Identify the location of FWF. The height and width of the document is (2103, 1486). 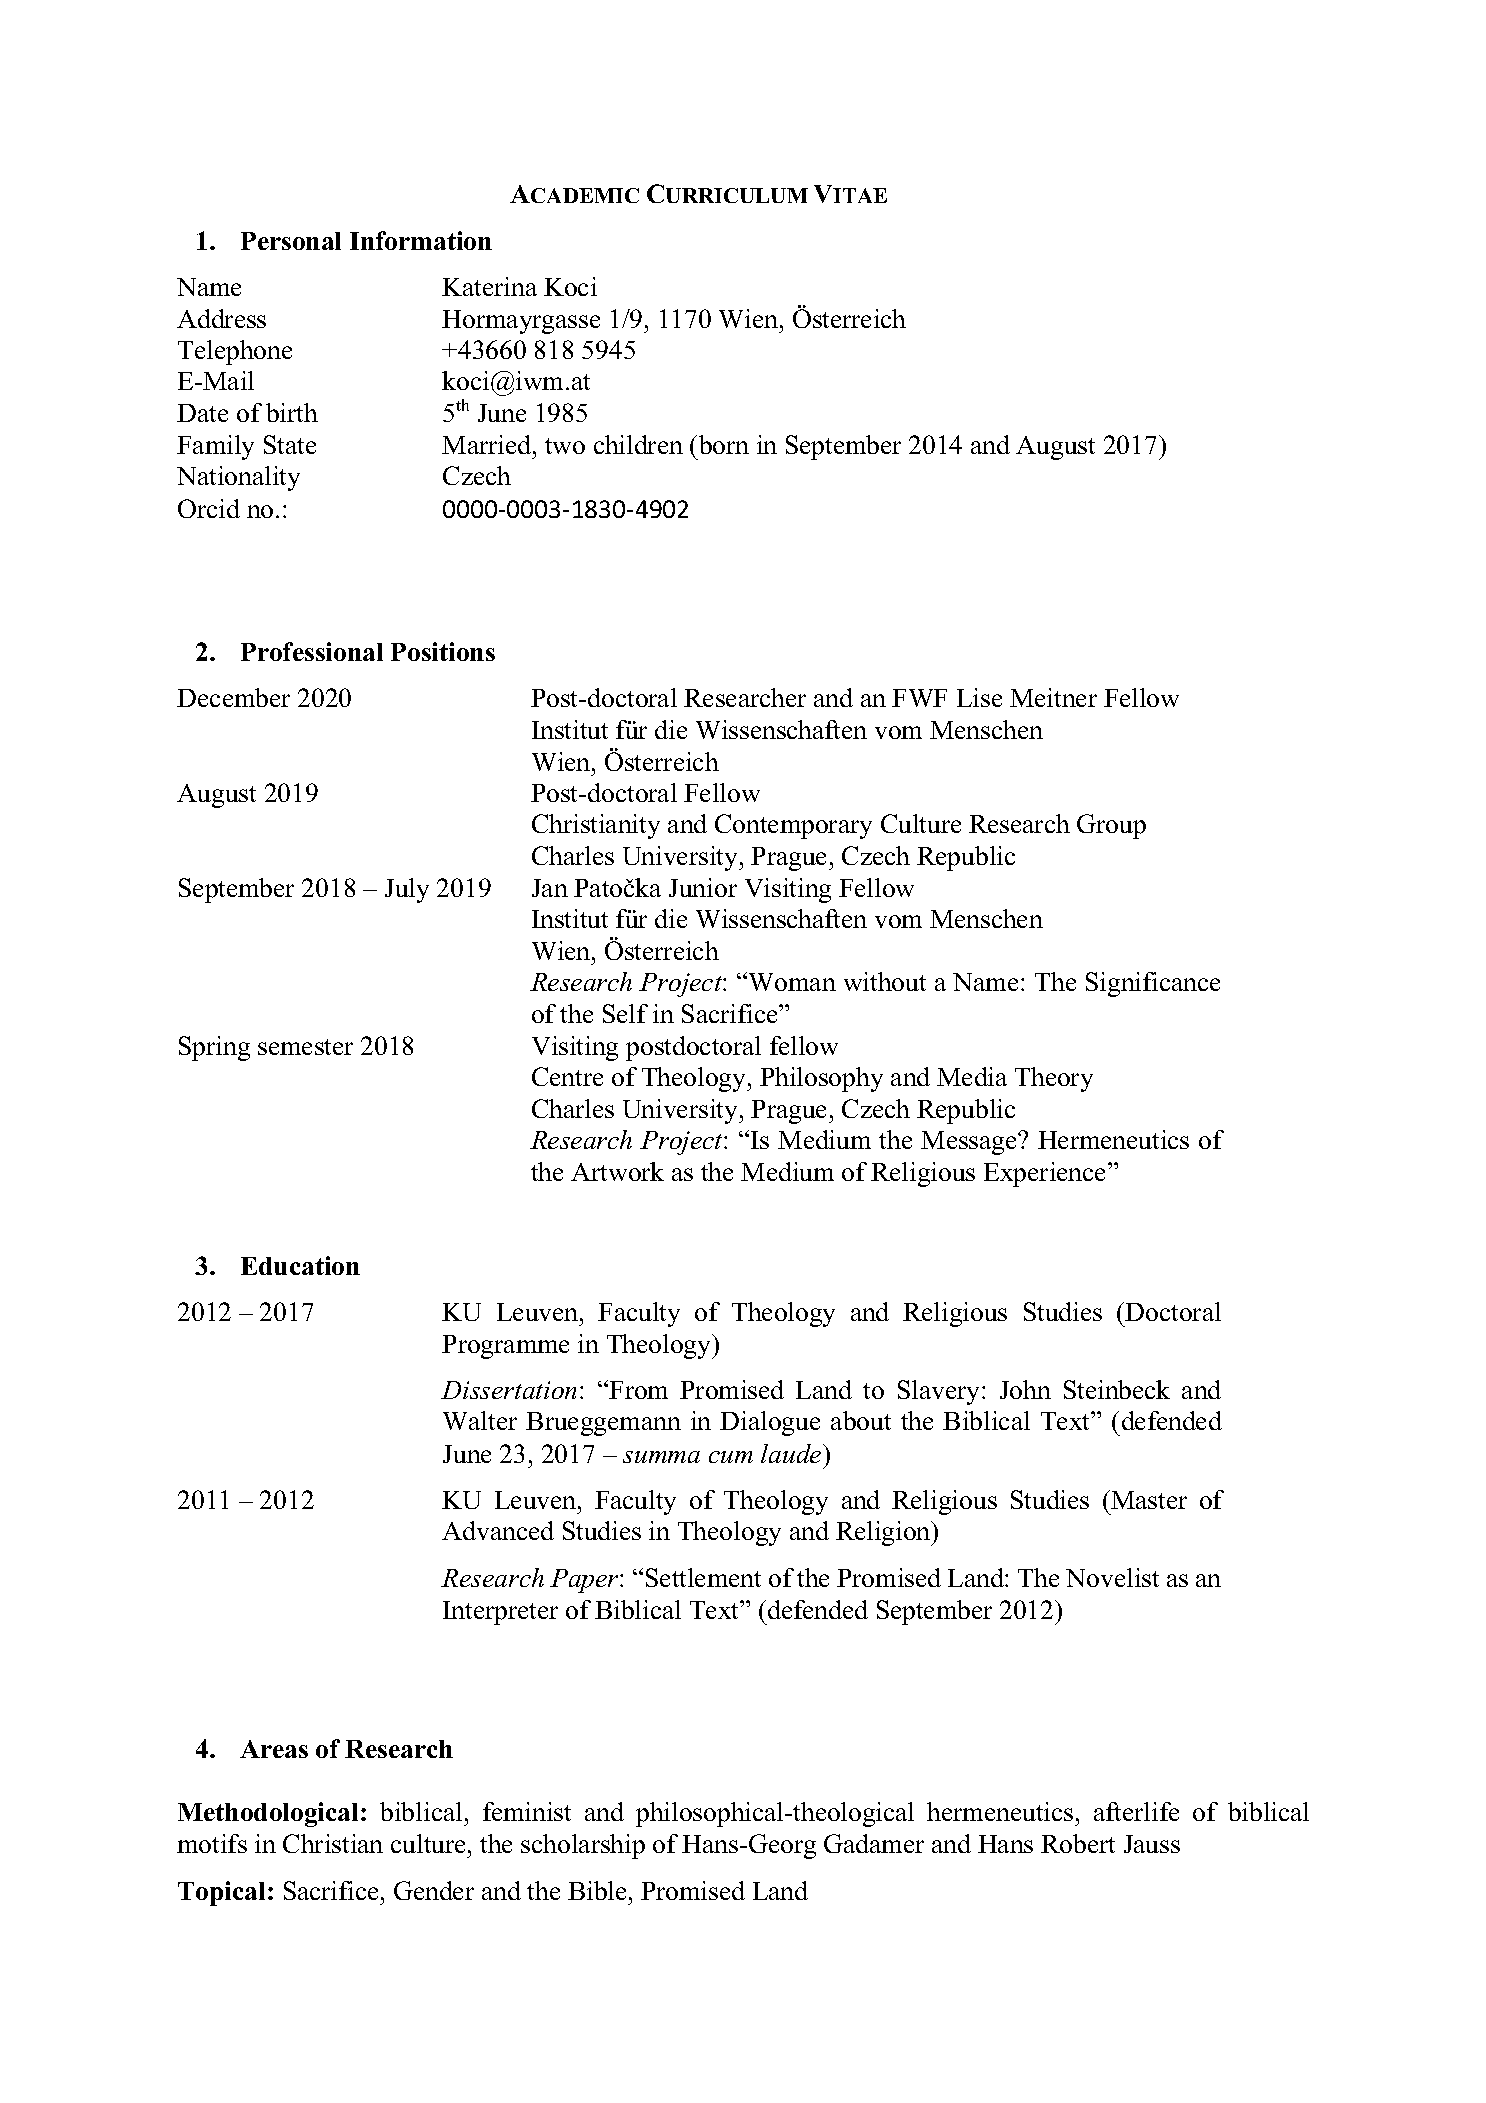
(919, 698).
